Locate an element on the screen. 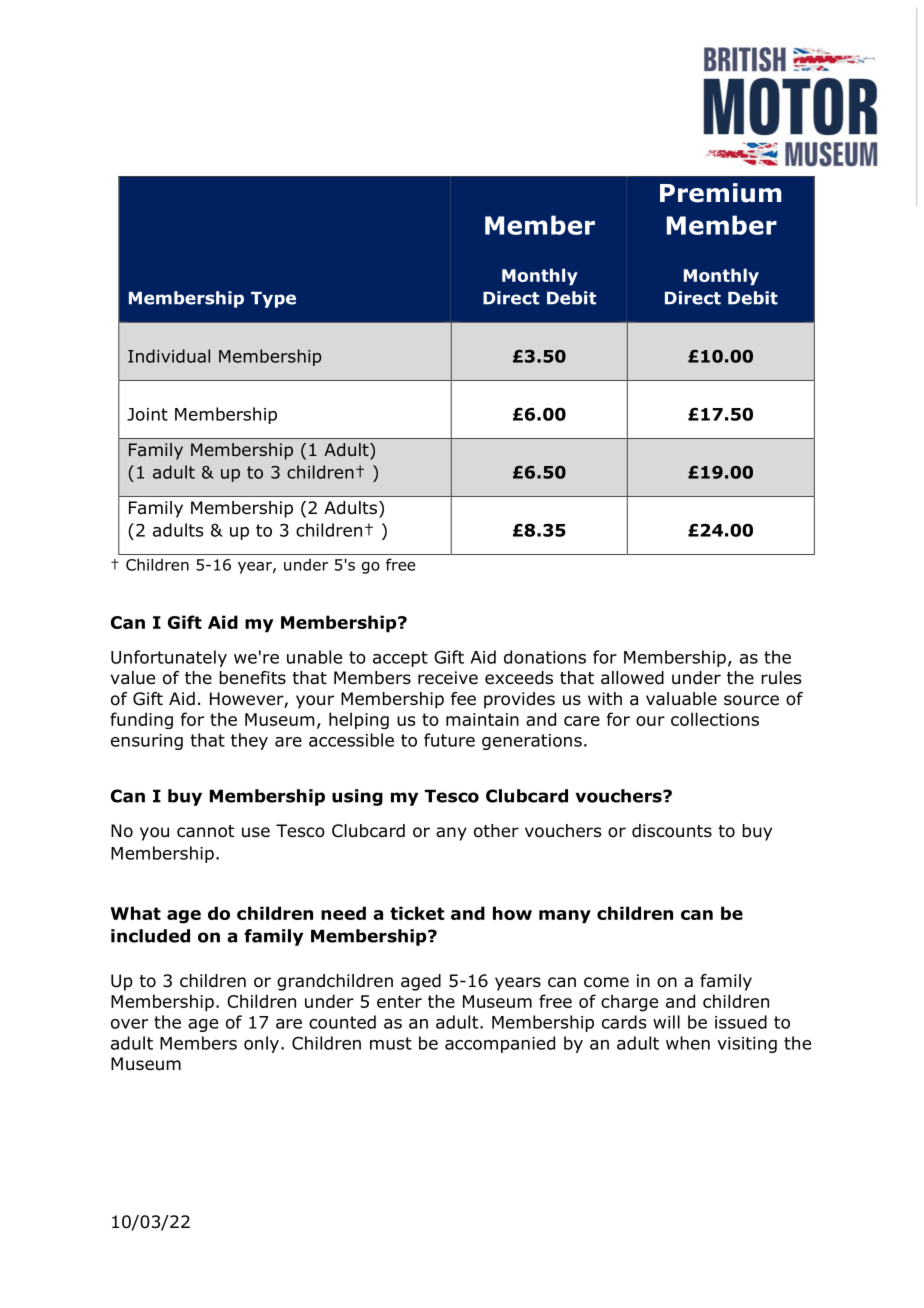 The image size is (924, 1308). accompanied is located at coordinates (500, 1044).
